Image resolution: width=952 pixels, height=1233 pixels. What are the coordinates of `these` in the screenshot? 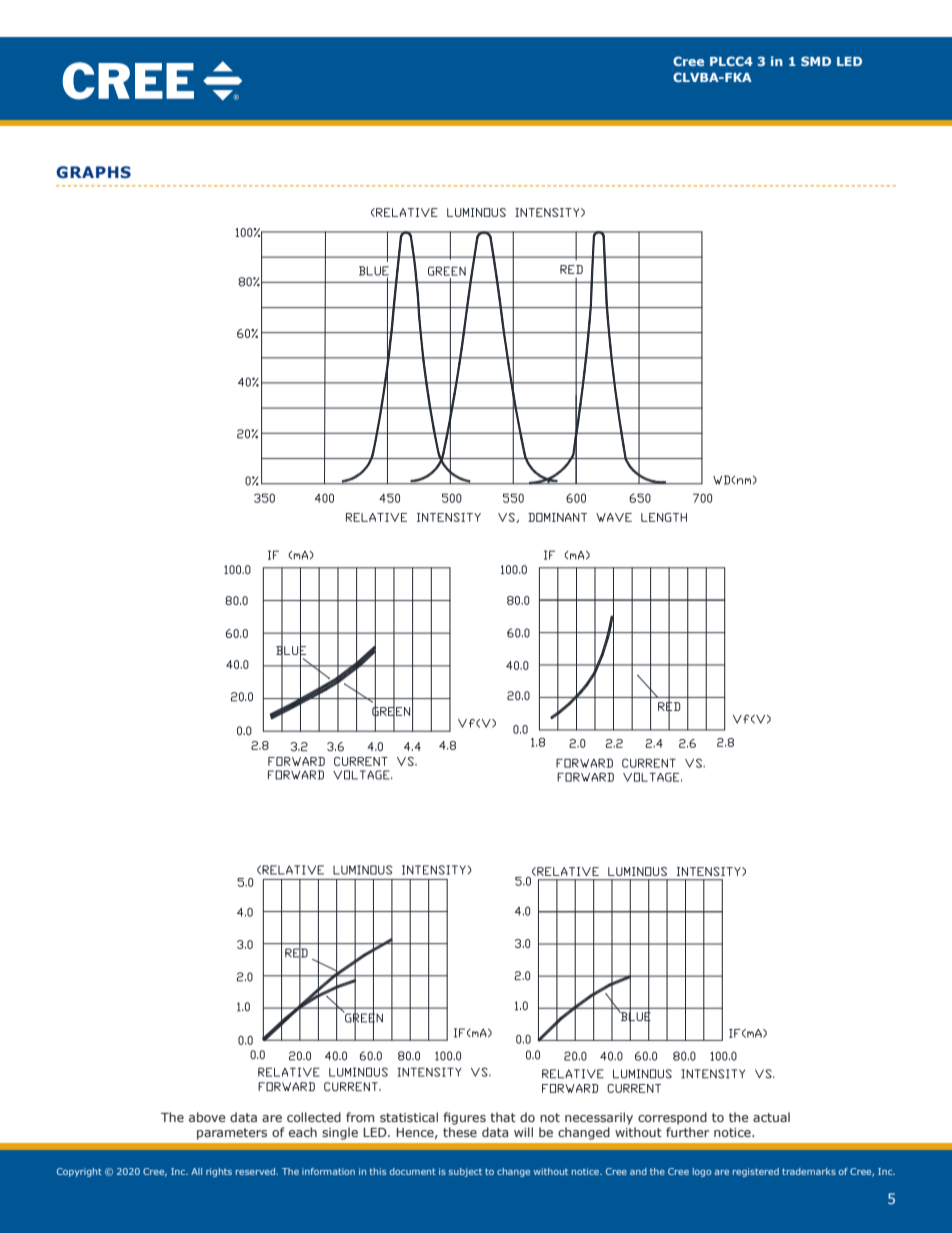 It's located at (460, 1132).
